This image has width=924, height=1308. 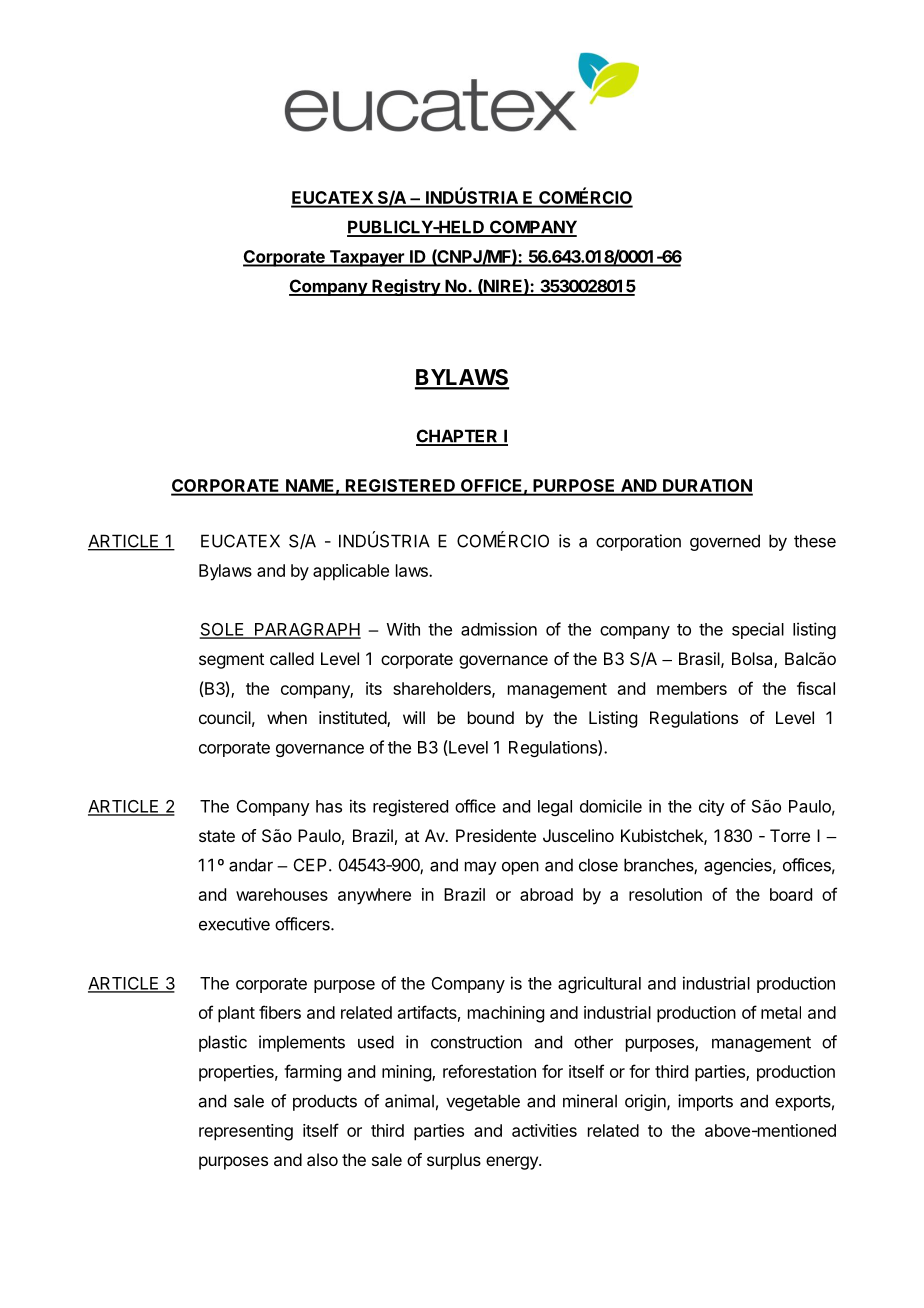 I want to click on open, so click(x=520, y=868).
